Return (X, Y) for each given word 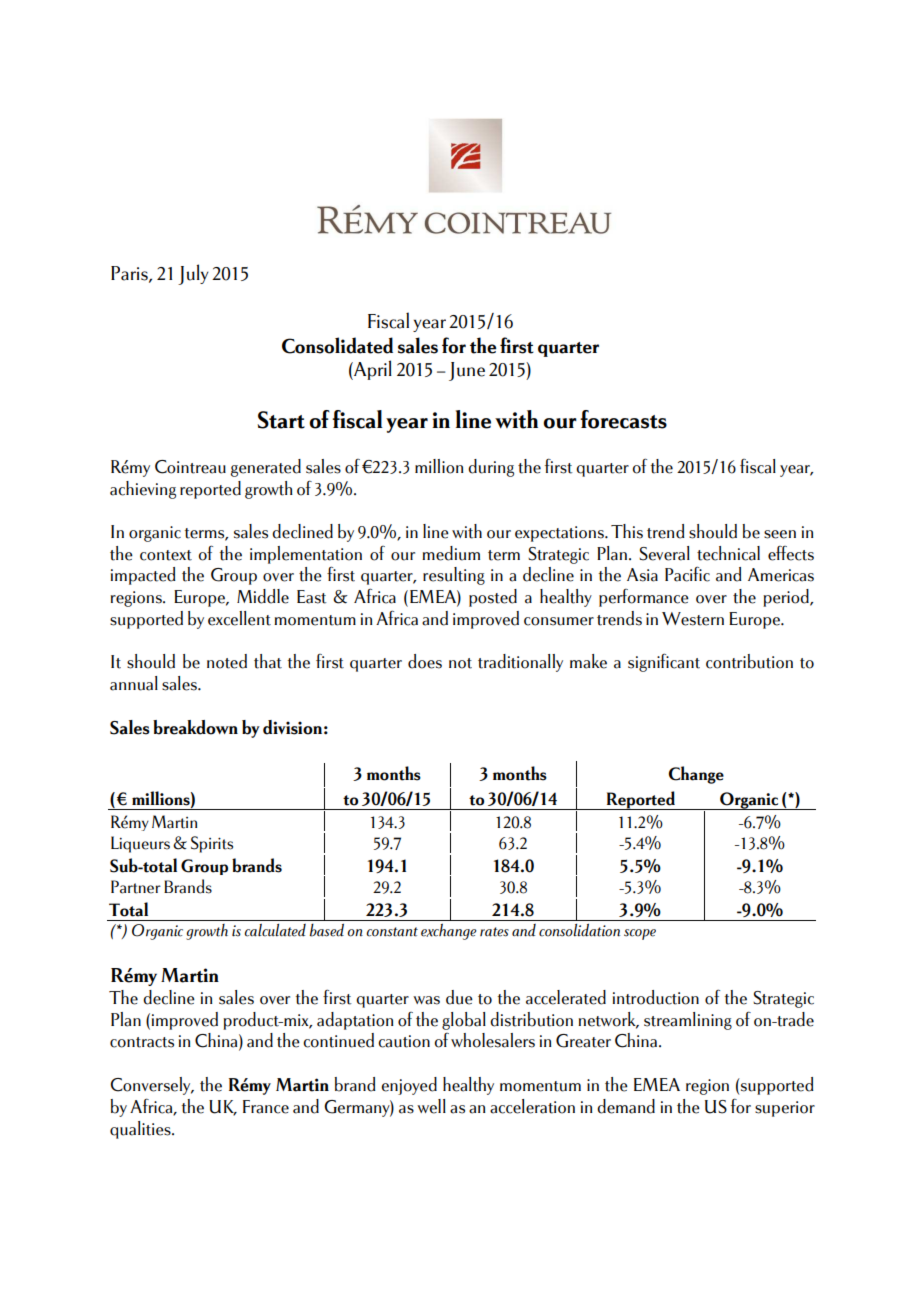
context (166, 555)
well (431, 1106)
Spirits (212, 844)
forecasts (623, 419)
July (193, 274)
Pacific (687, 574)
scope (640, 934)
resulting (454, 576)
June (467, 371)
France (266, 1107)
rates (494, 932)
